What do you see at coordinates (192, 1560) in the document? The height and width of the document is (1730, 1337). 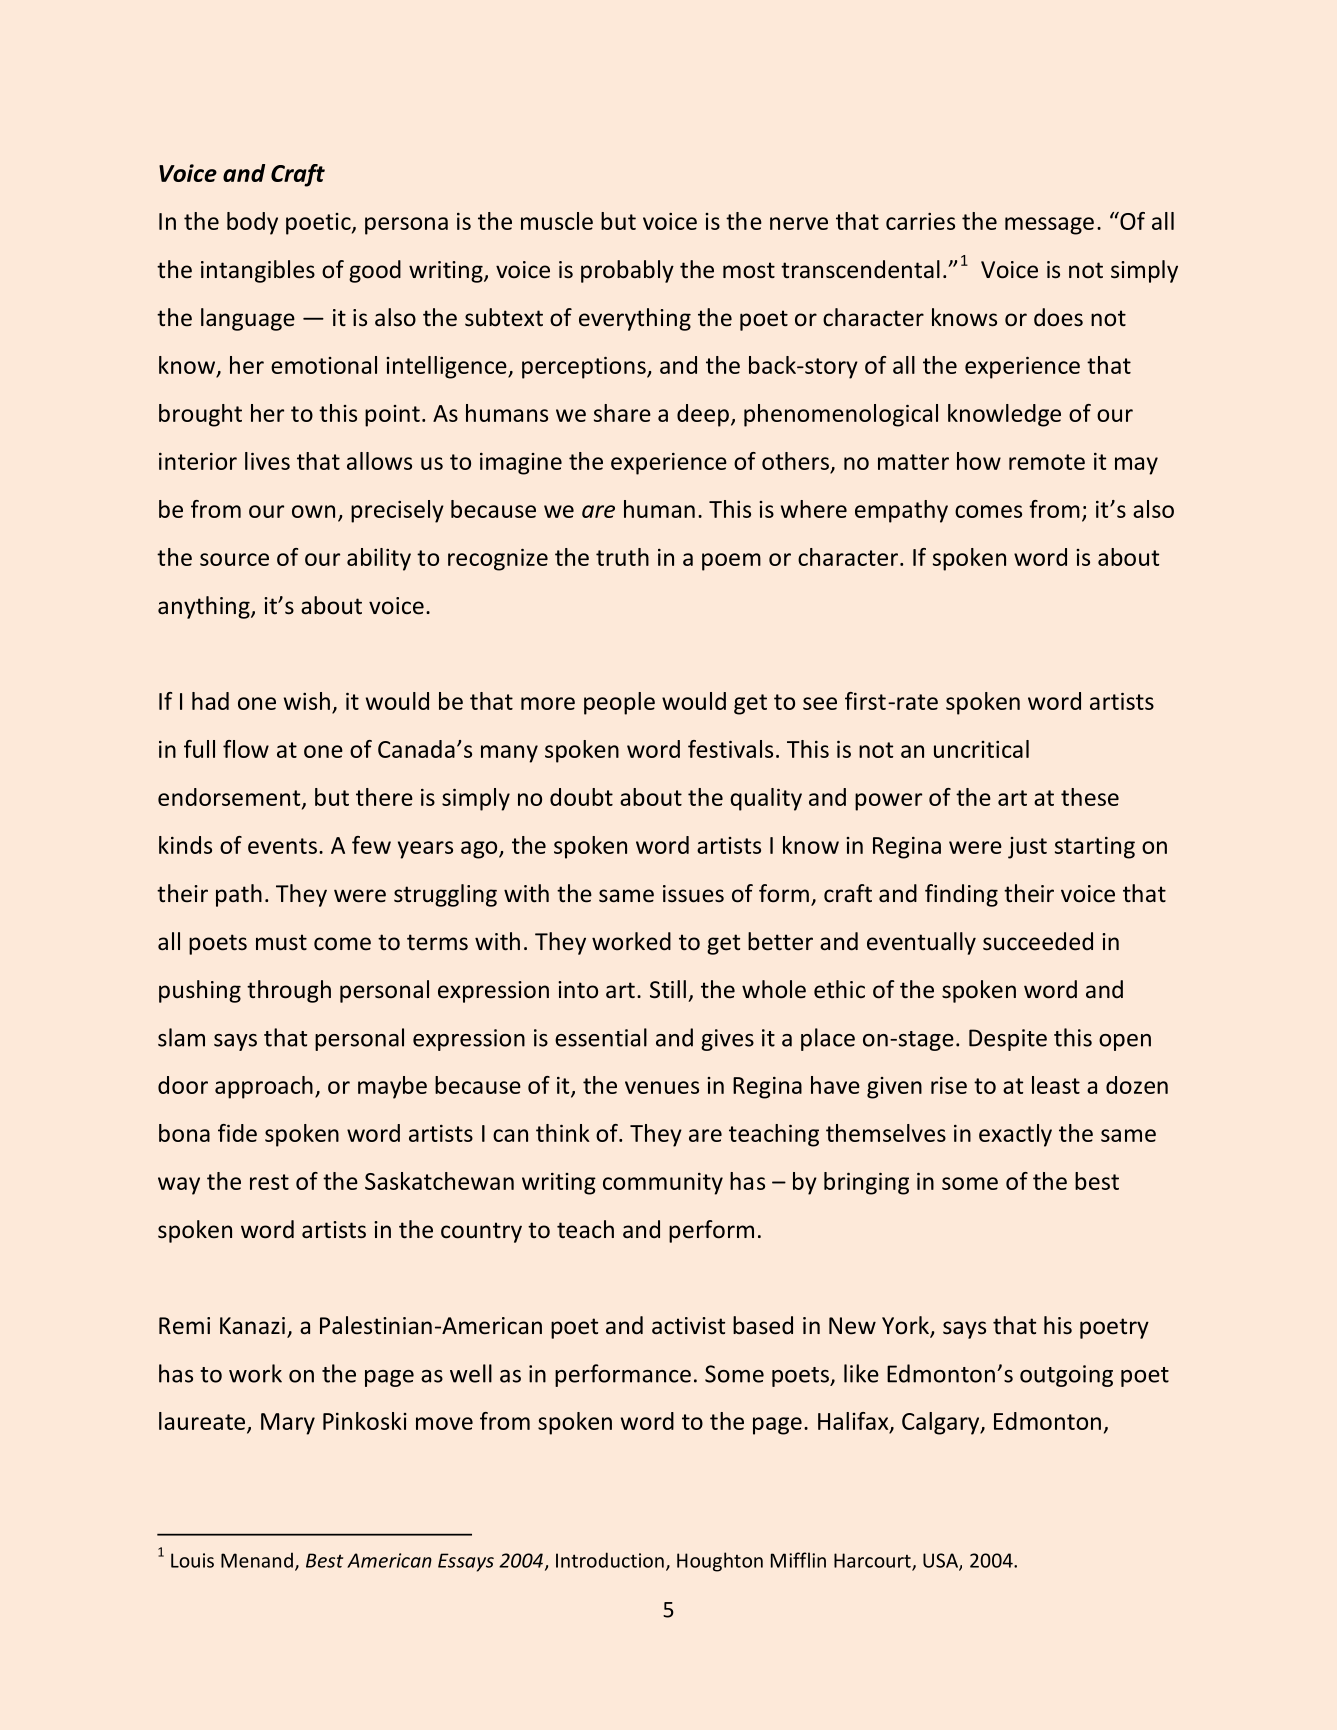 I see `Louis` at bounding box center [192, 1560].
